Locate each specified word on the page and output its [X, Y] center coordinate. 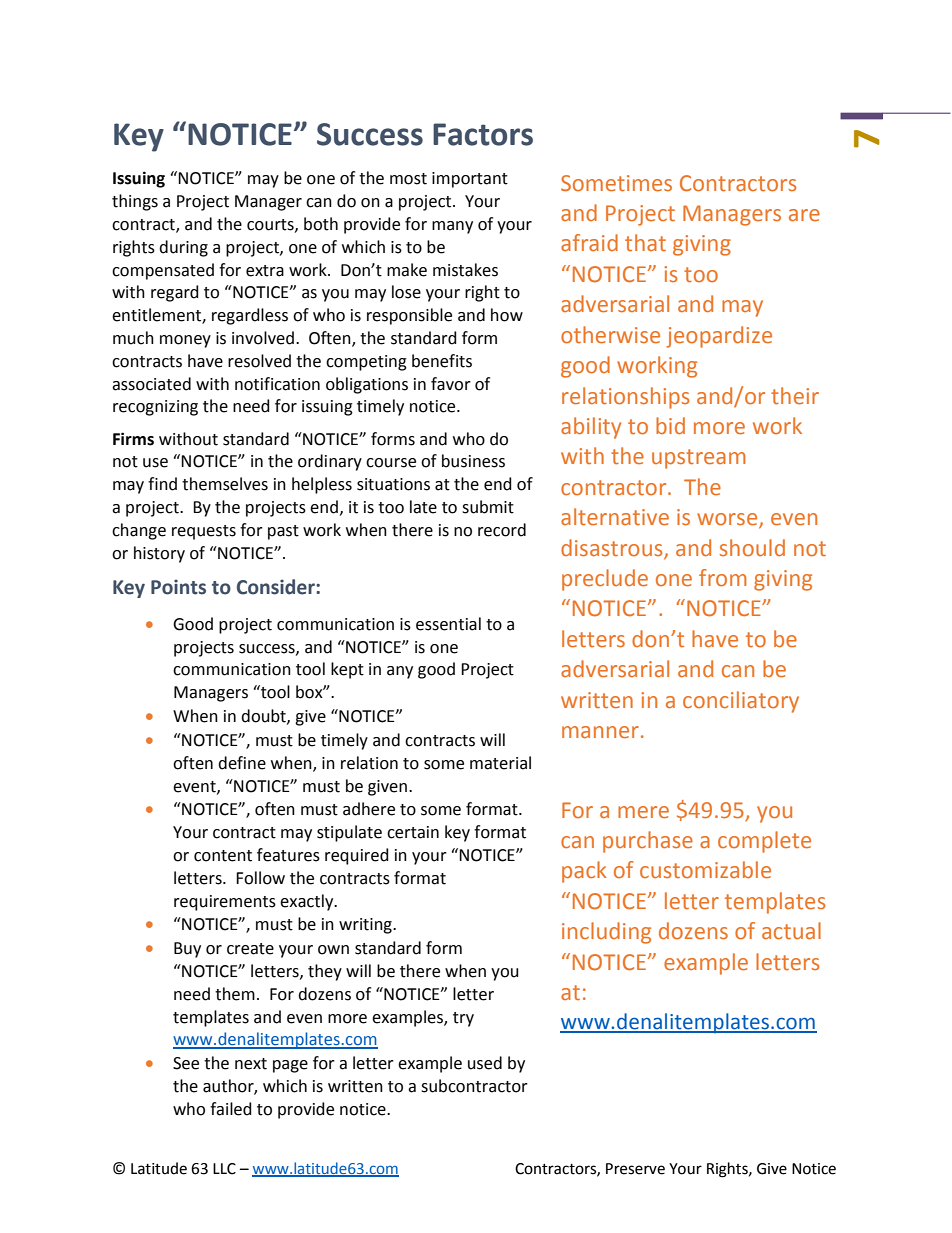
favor [451, 384]
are [804, 215]
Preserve [635, 1169]
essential [448, 624]
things [135, 202]
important [470, 180]
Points [178, 587]
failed [231, 1109]
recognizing [155, 408]
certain [413, 832]
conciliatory [741, 702]
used [485, 1063]
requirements [225, 903]
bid [670, 425]
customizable [705, 870]
